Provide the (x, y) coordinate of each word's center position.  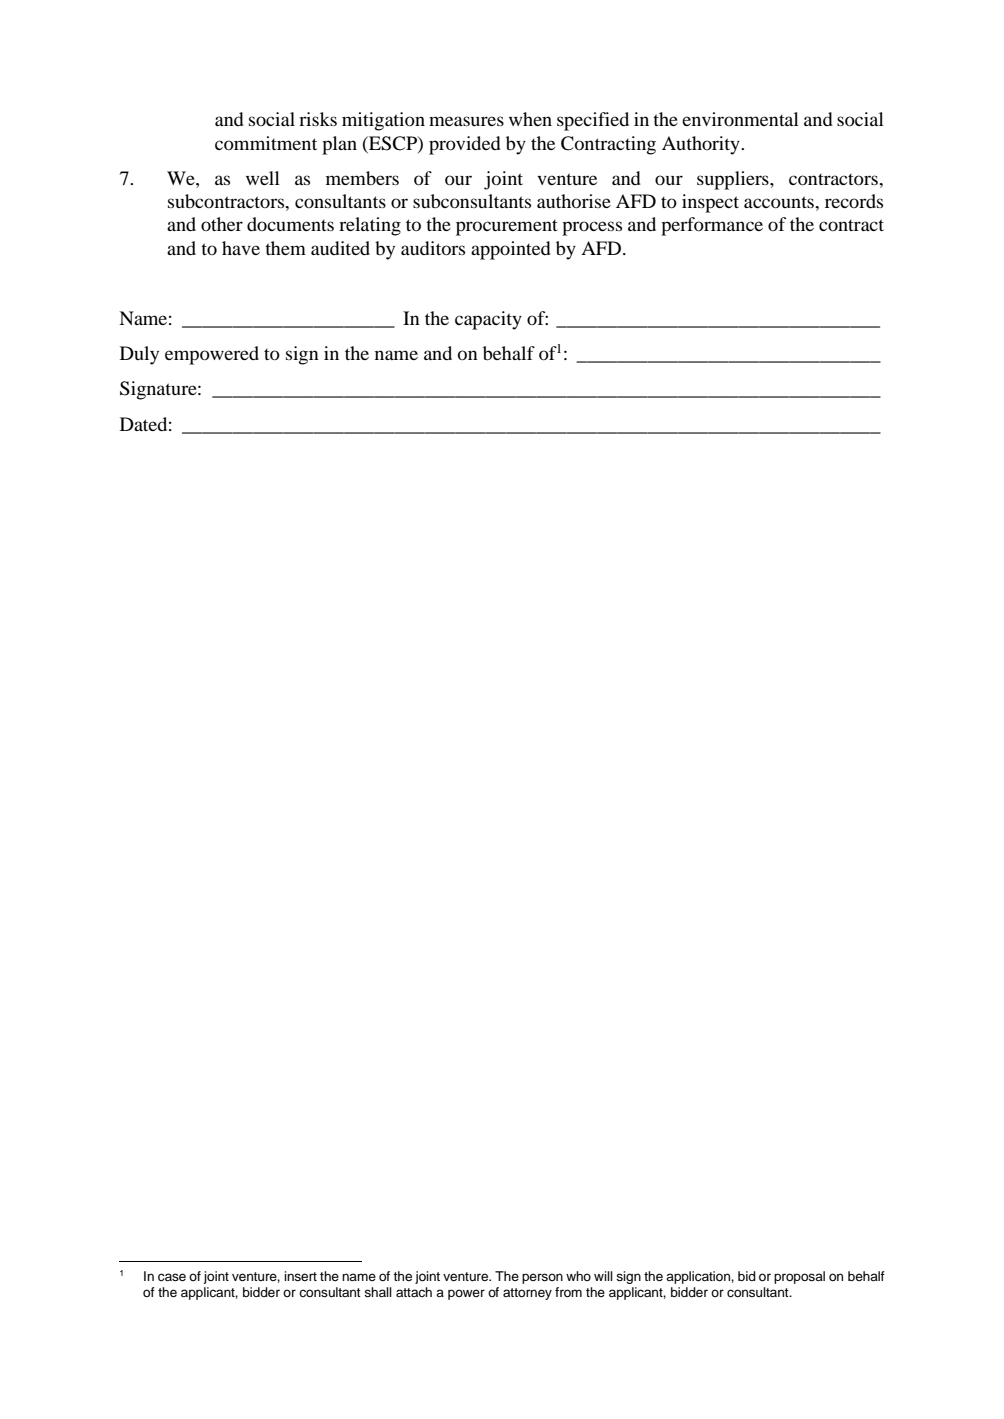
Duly (139, 355)
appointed (511, 250)
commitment (266, 143)
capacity (488, 320)
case (172, 1277)
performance (712, 226)
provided (465, 145)
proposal (799, 1277)
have (241, 248)
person (542, 1278)
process (592, 228)
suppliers (734, 180)
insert (300, 1276)
